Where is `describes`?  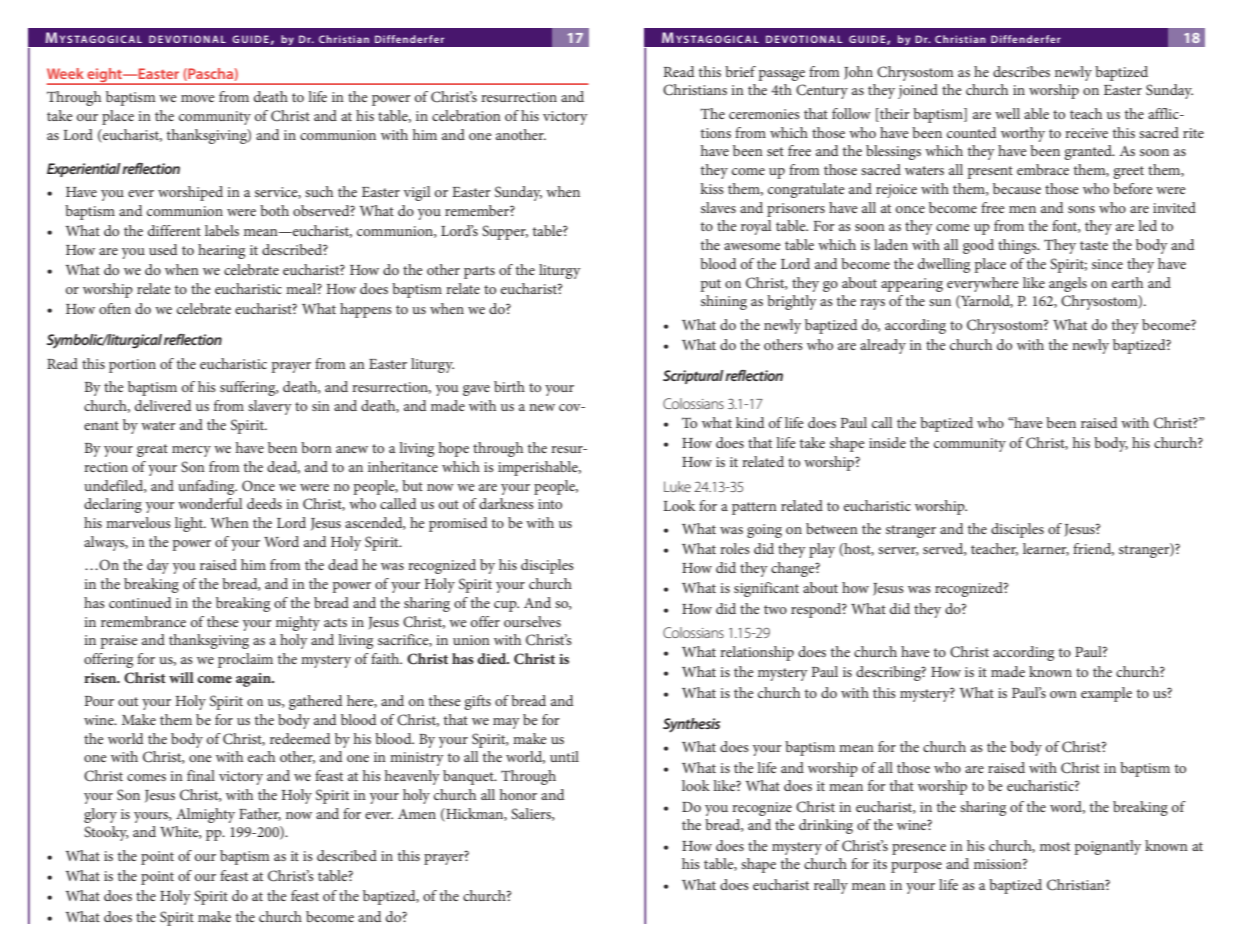 describes is located at coordinates (1021, 71).
